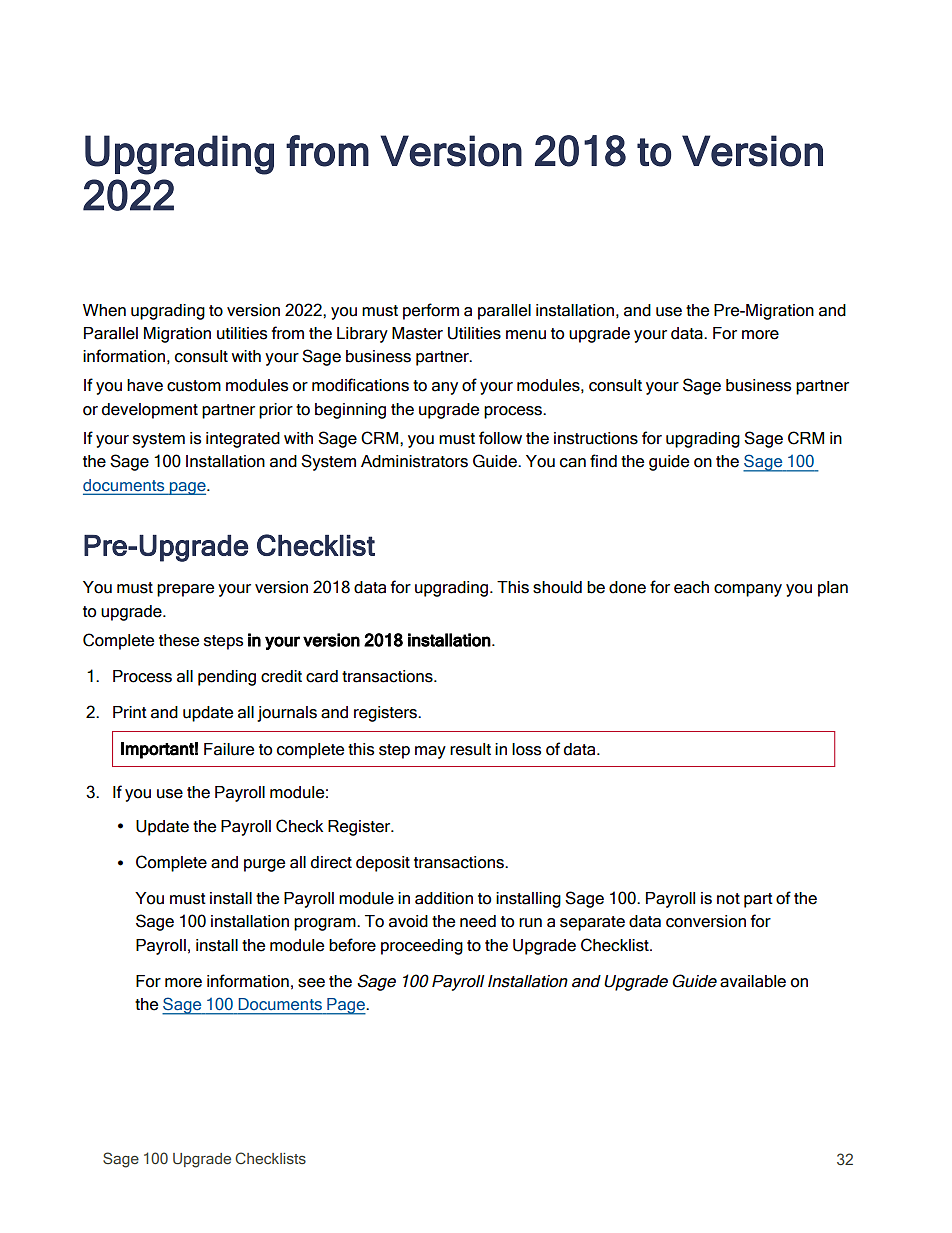 The width and height of the image is (952, 1233). What do you see at coordinates (748, 590) in the image?
I see `company` at bounding box center [748, 590].
